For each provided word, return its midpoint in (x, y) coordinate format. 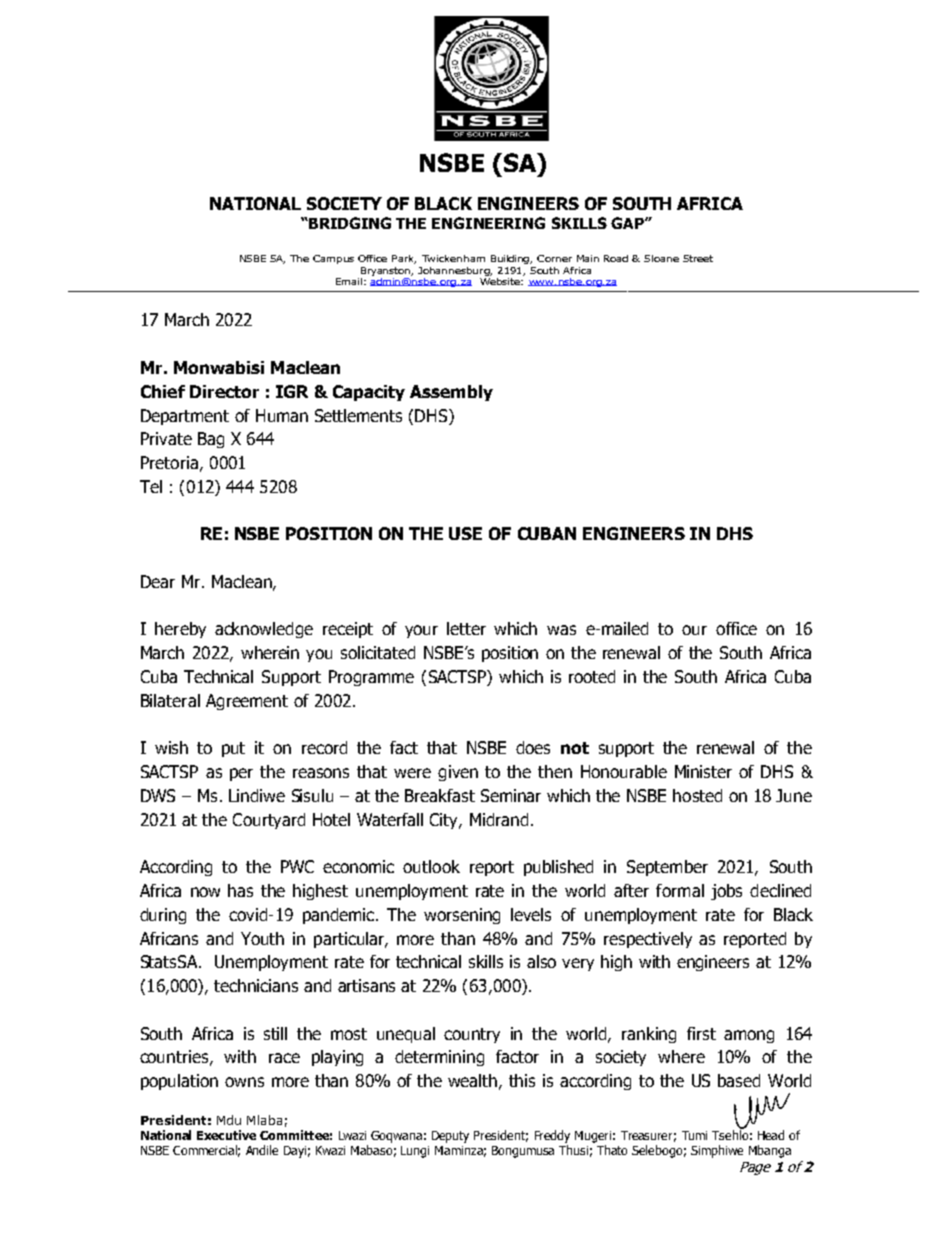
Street (698, 258)
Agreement (247, 702)
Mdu (229, 1120)
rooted (592, 676)
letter (466, 628)
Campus (333, 259)
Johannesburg (455, 271)
